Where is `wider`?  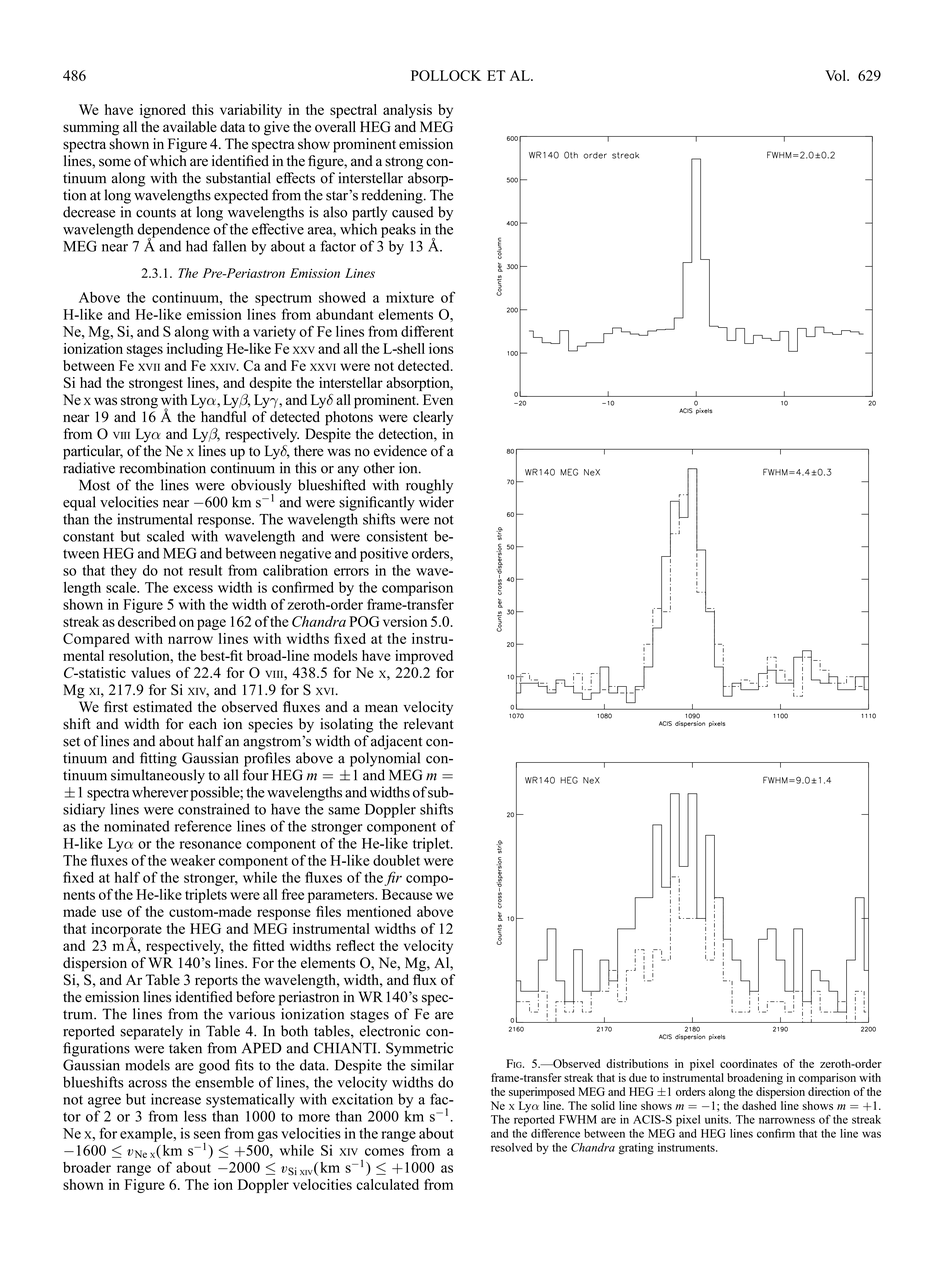 wider is located at coordinates (436, 502).
